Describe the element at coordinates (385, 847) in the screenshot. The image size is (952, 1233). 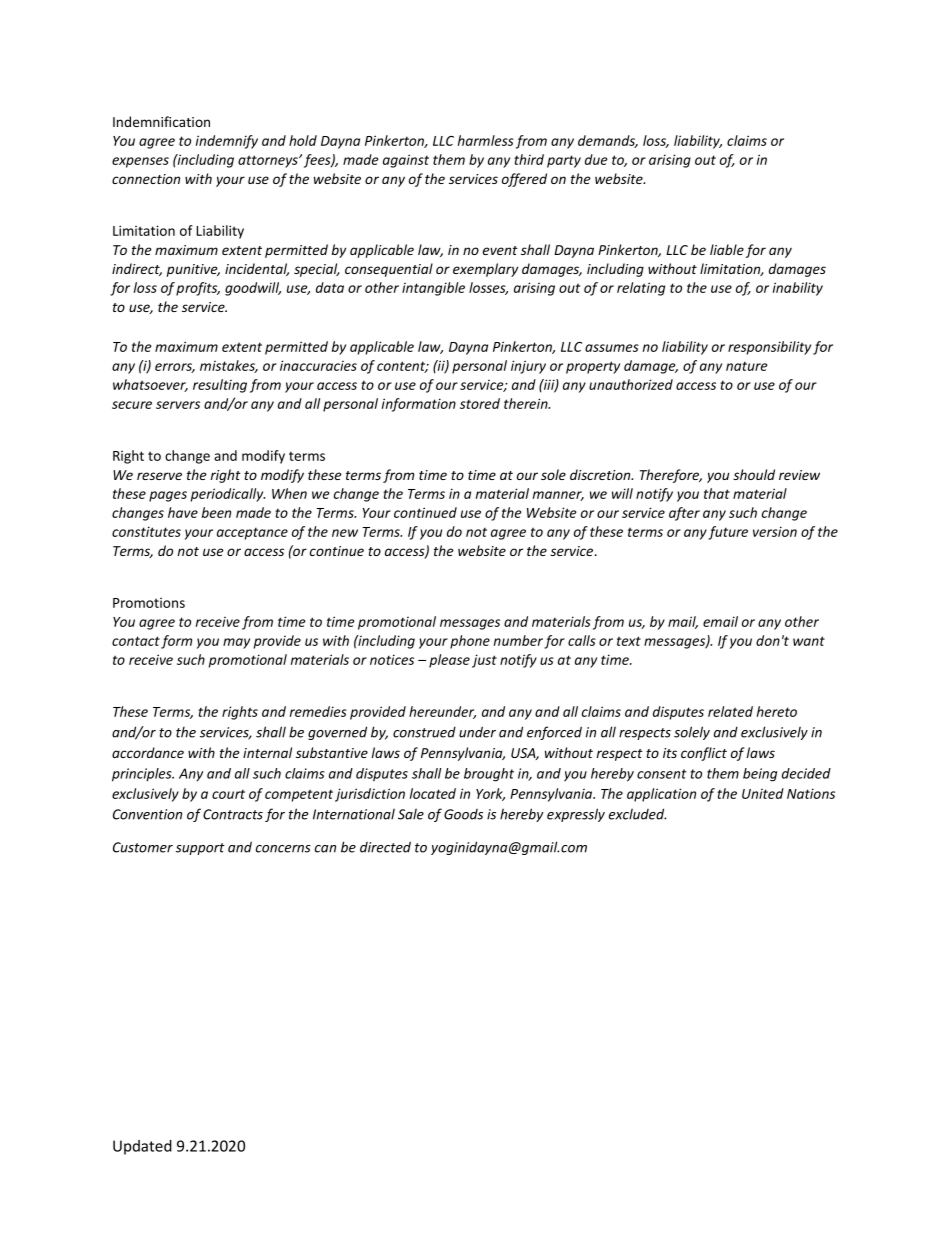
I see `directed` at that location.
